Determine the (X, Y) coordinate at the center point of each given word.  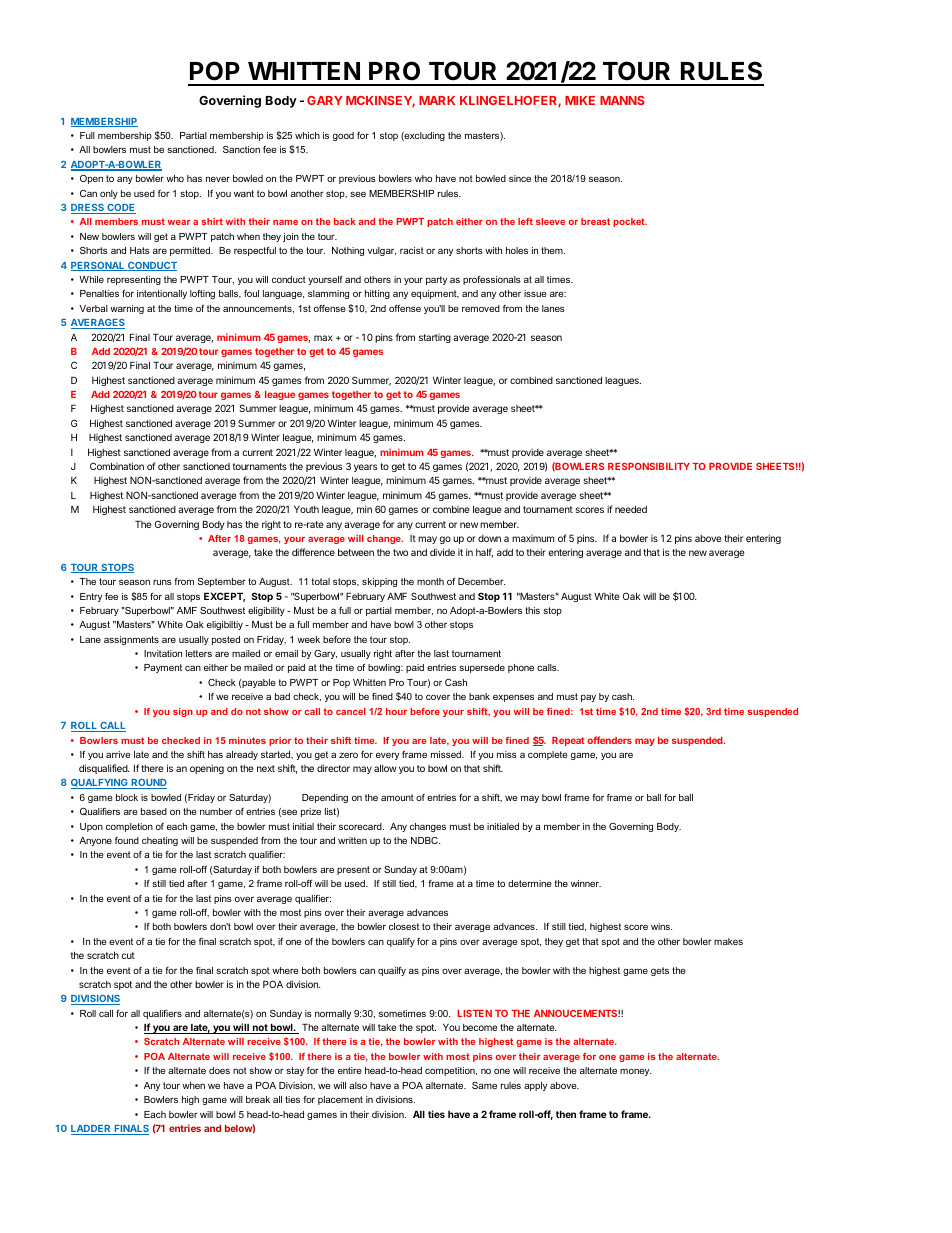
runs (162, 582)
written (352, 840)
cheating (160, 841)
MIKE (580, 100)
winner (586, 883)
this (532, 610)
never (218, 179)
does (219, 1070)
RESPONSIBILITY (649, 466)
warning (127, 309)
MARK (437, 100)
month (430, 581)
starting (435, 338)
